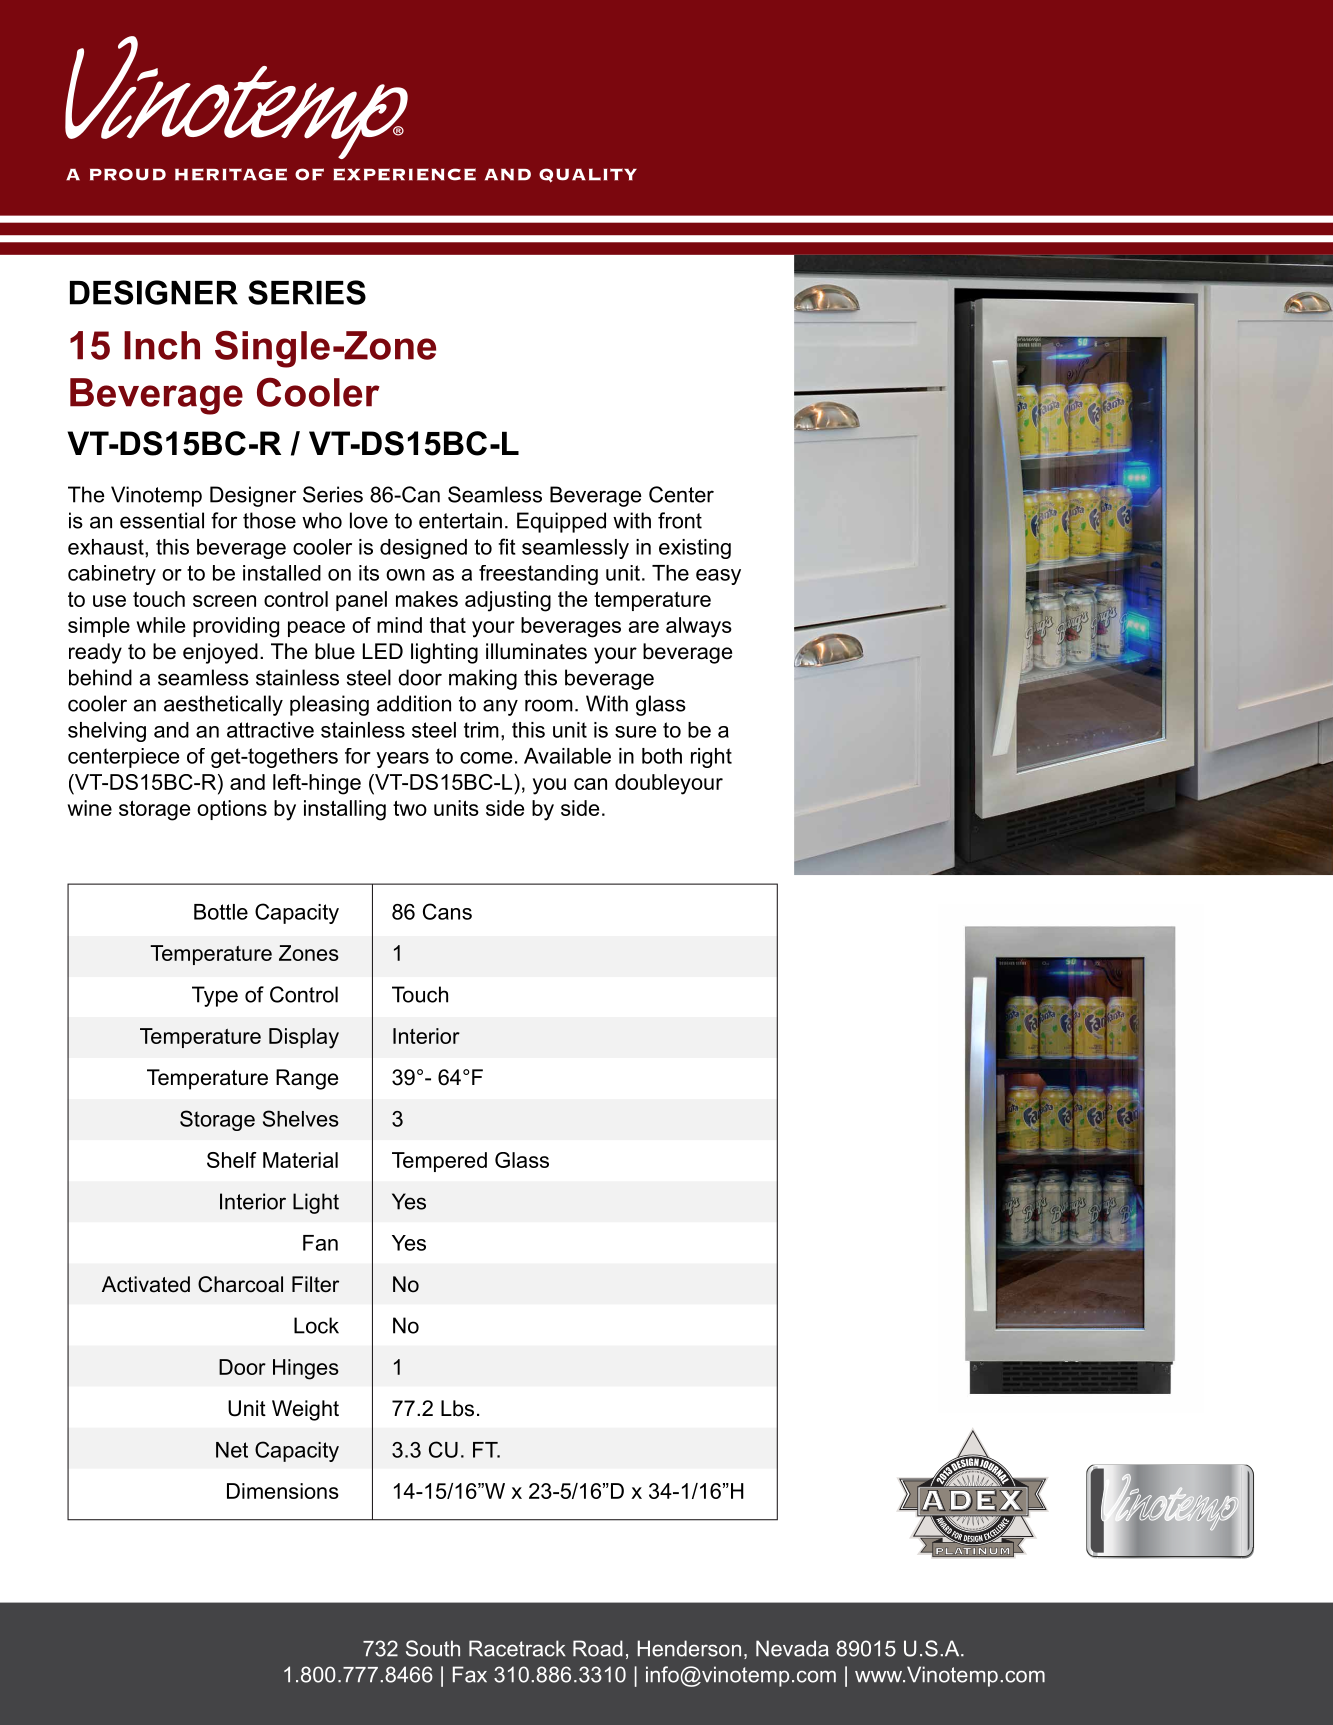 The image size is (1333, 1725). I want to click on always, so click(699, 627).
